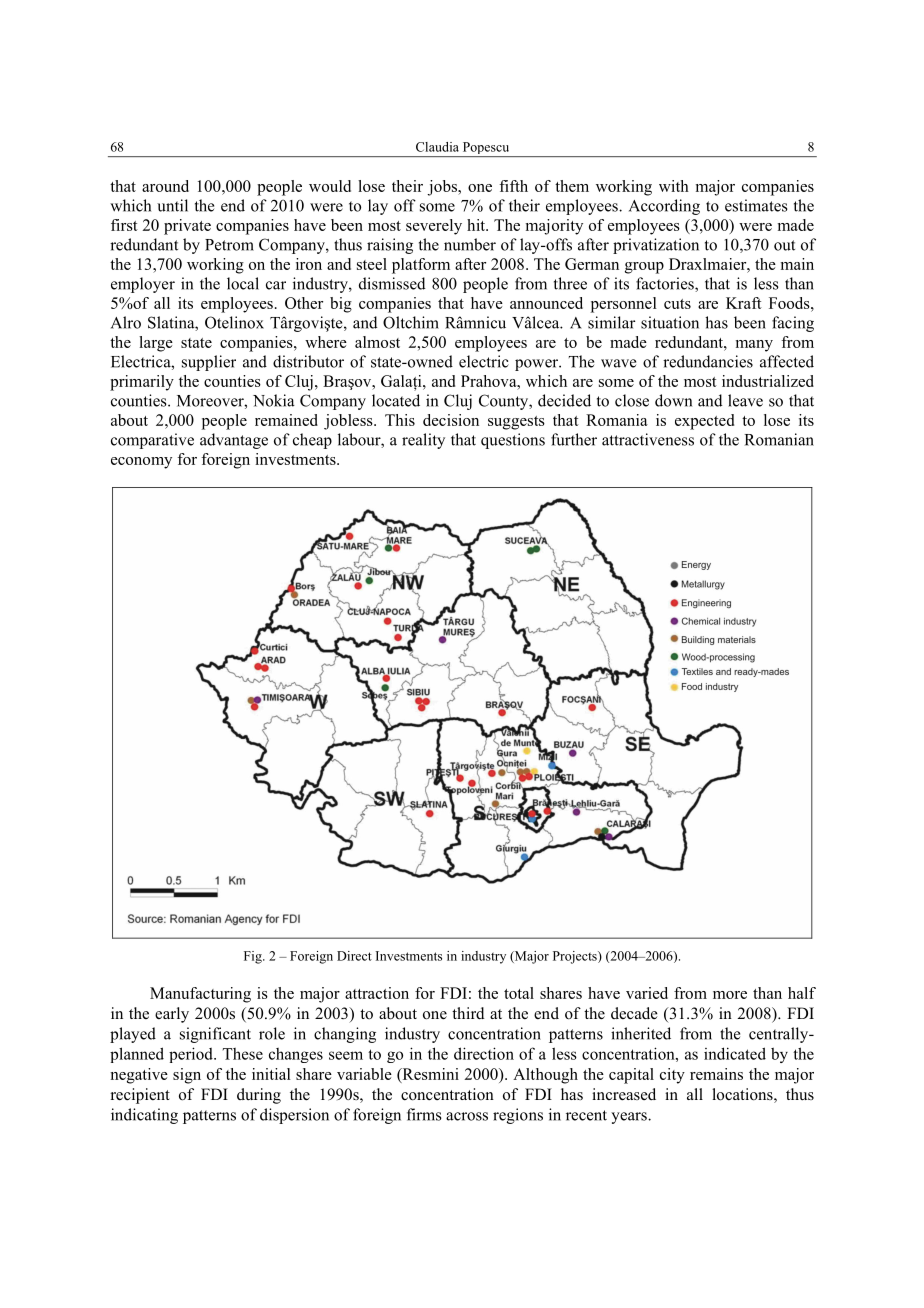  Describe the element at coordinates (259, 1096) in the document. I see `during` at that location.
